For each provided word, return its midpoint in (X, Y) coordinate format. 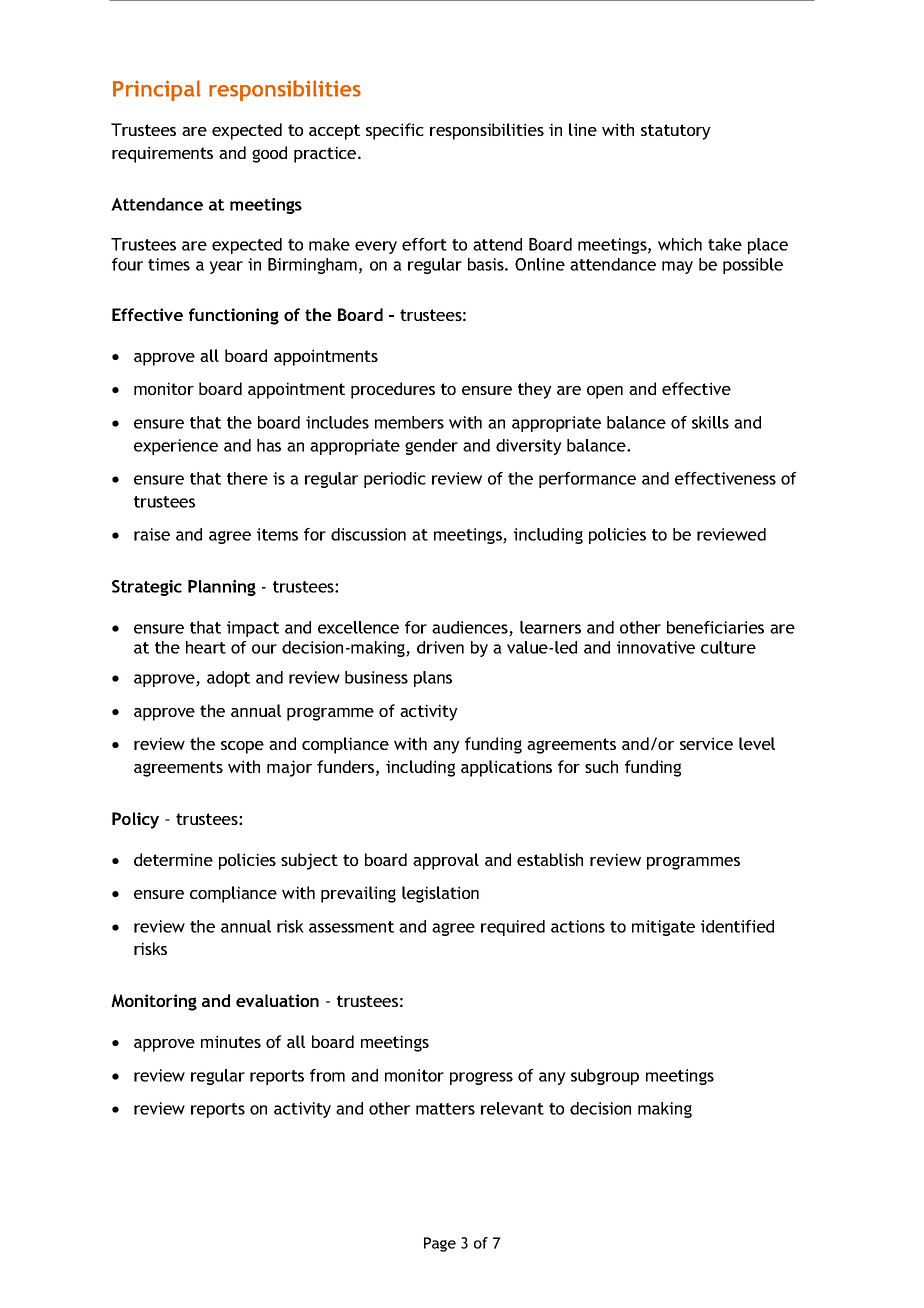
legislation (440, 894)
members (409, 422)
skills (710, 422)
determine (173, 859)
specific (395, 131)
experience (176, 447)
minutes (231, 1041)
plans (433, 679)
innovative (656, 647)
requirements (162, 154)
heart (206, 647)
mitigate (663, 928)
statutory (676, 132)
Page (440, 1244)
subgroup (605, 1077)
